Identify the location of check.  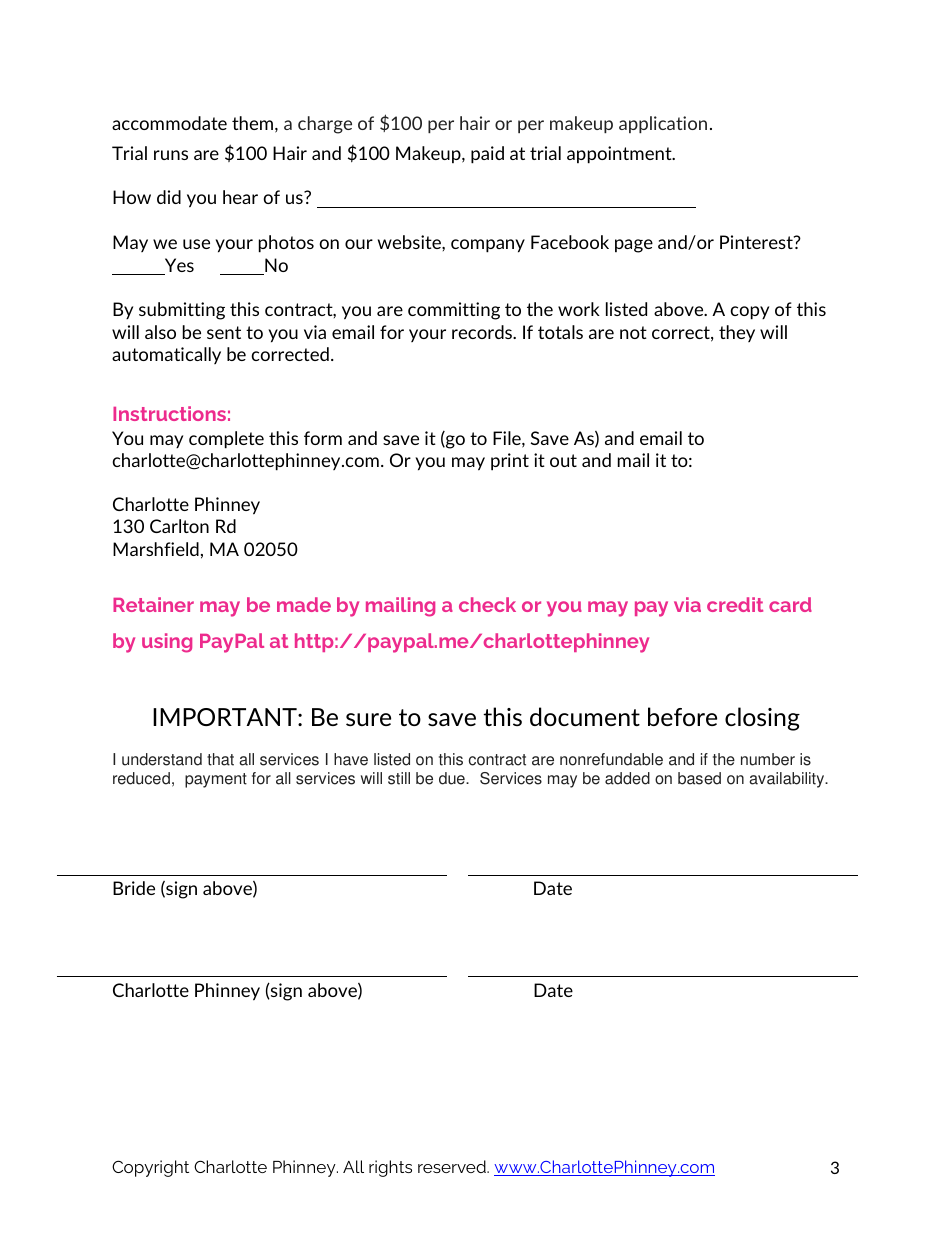
(487, 604).
